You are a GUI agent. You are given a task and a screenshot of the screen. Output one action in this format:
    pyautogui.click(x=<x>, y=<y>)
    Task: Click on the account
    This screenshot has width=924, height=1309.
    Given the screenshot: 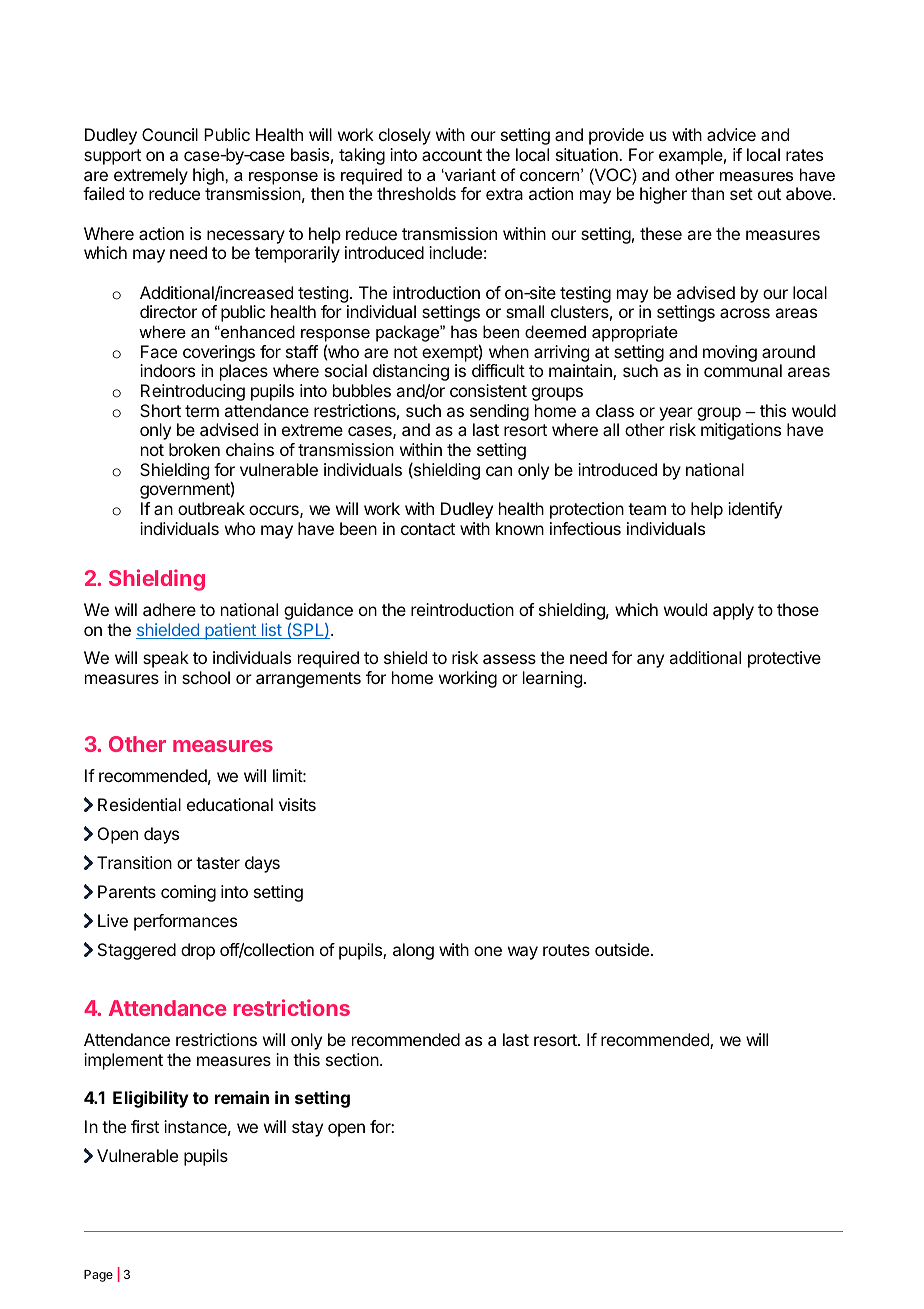 What is the action you would take?
    pyautogui.click(x=452, y=155)
